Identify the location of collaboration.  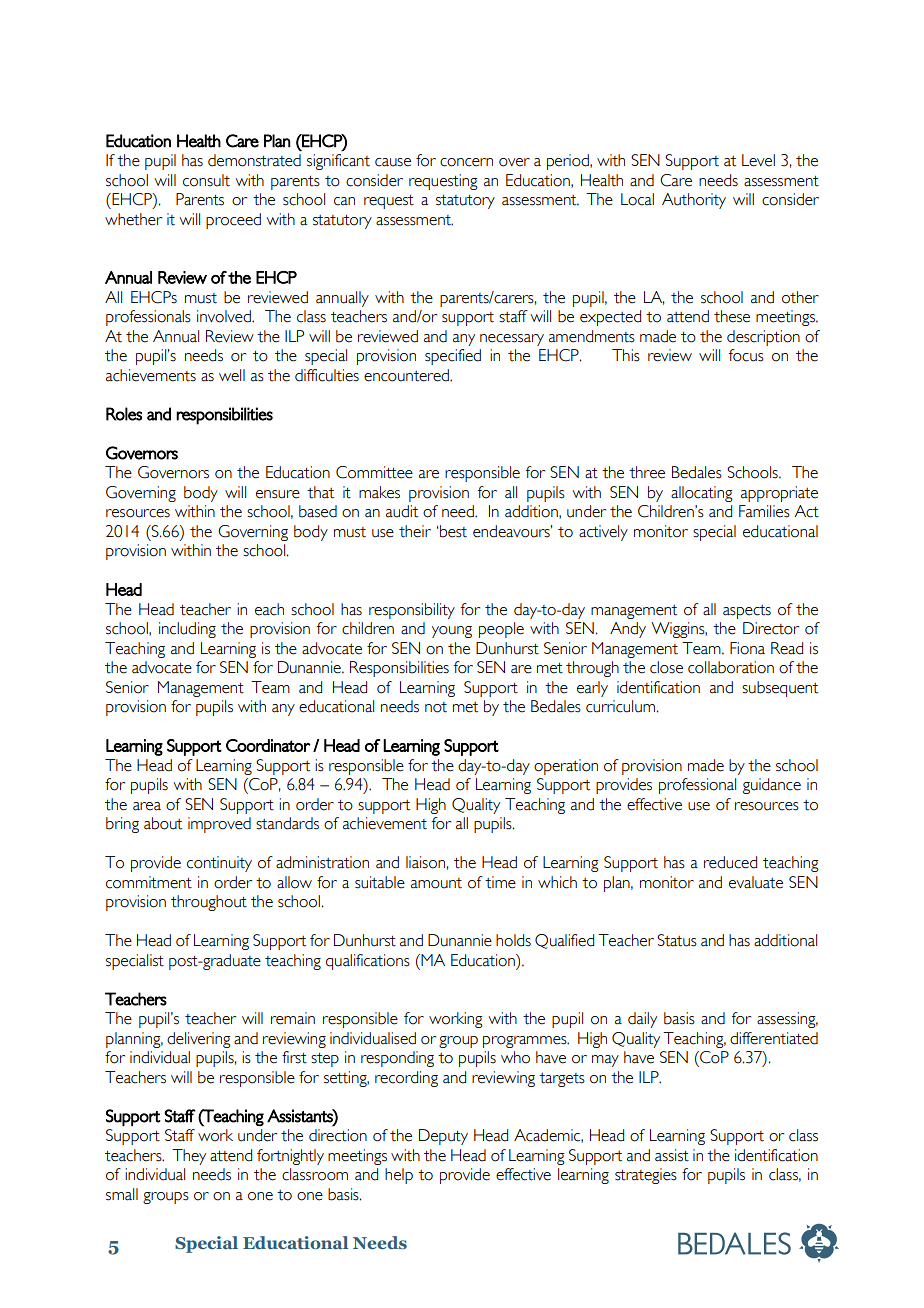
(731, 667).
